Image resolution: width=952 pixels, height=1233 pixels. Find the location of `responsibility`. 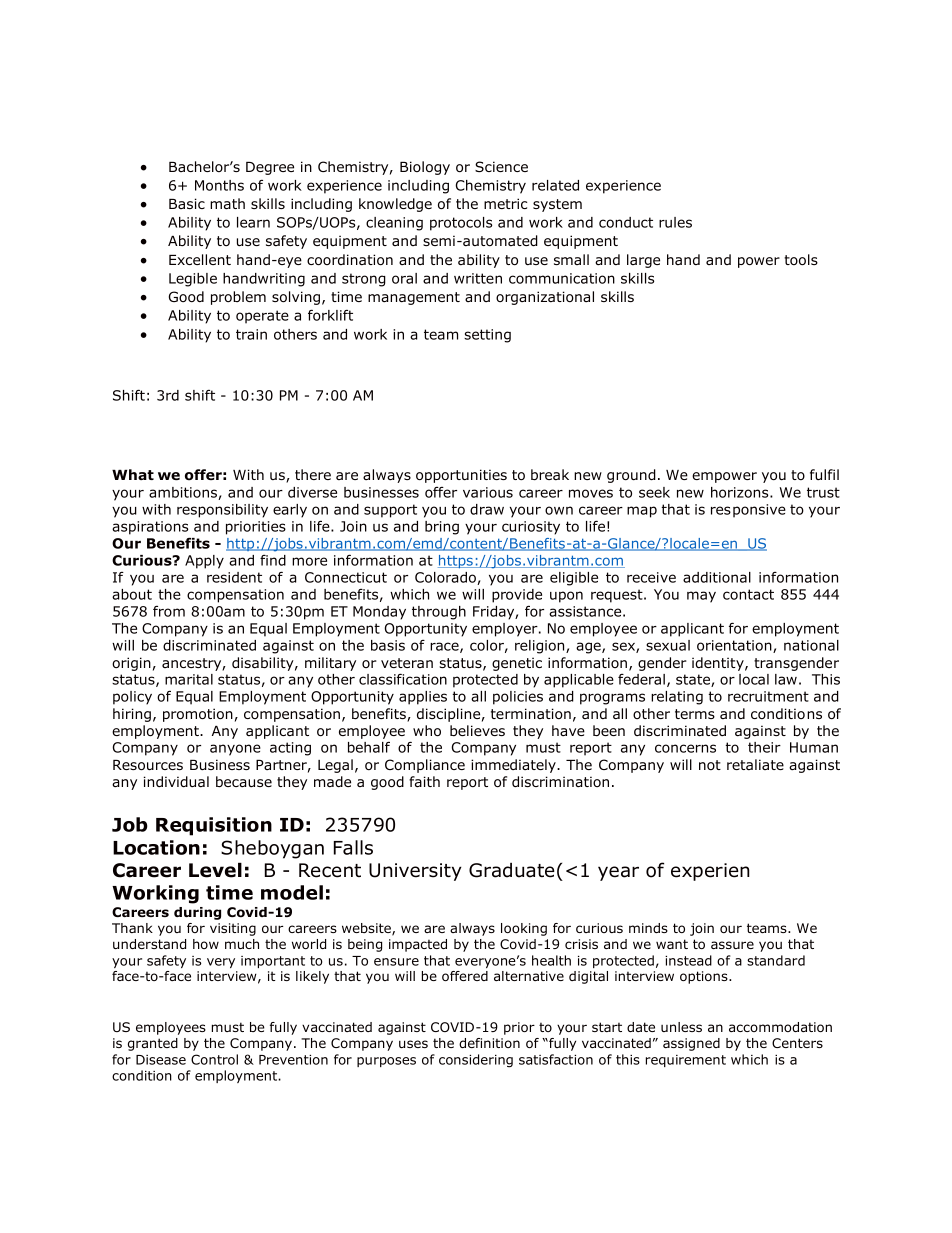

responsibility is located at coordinates (222, 511).
